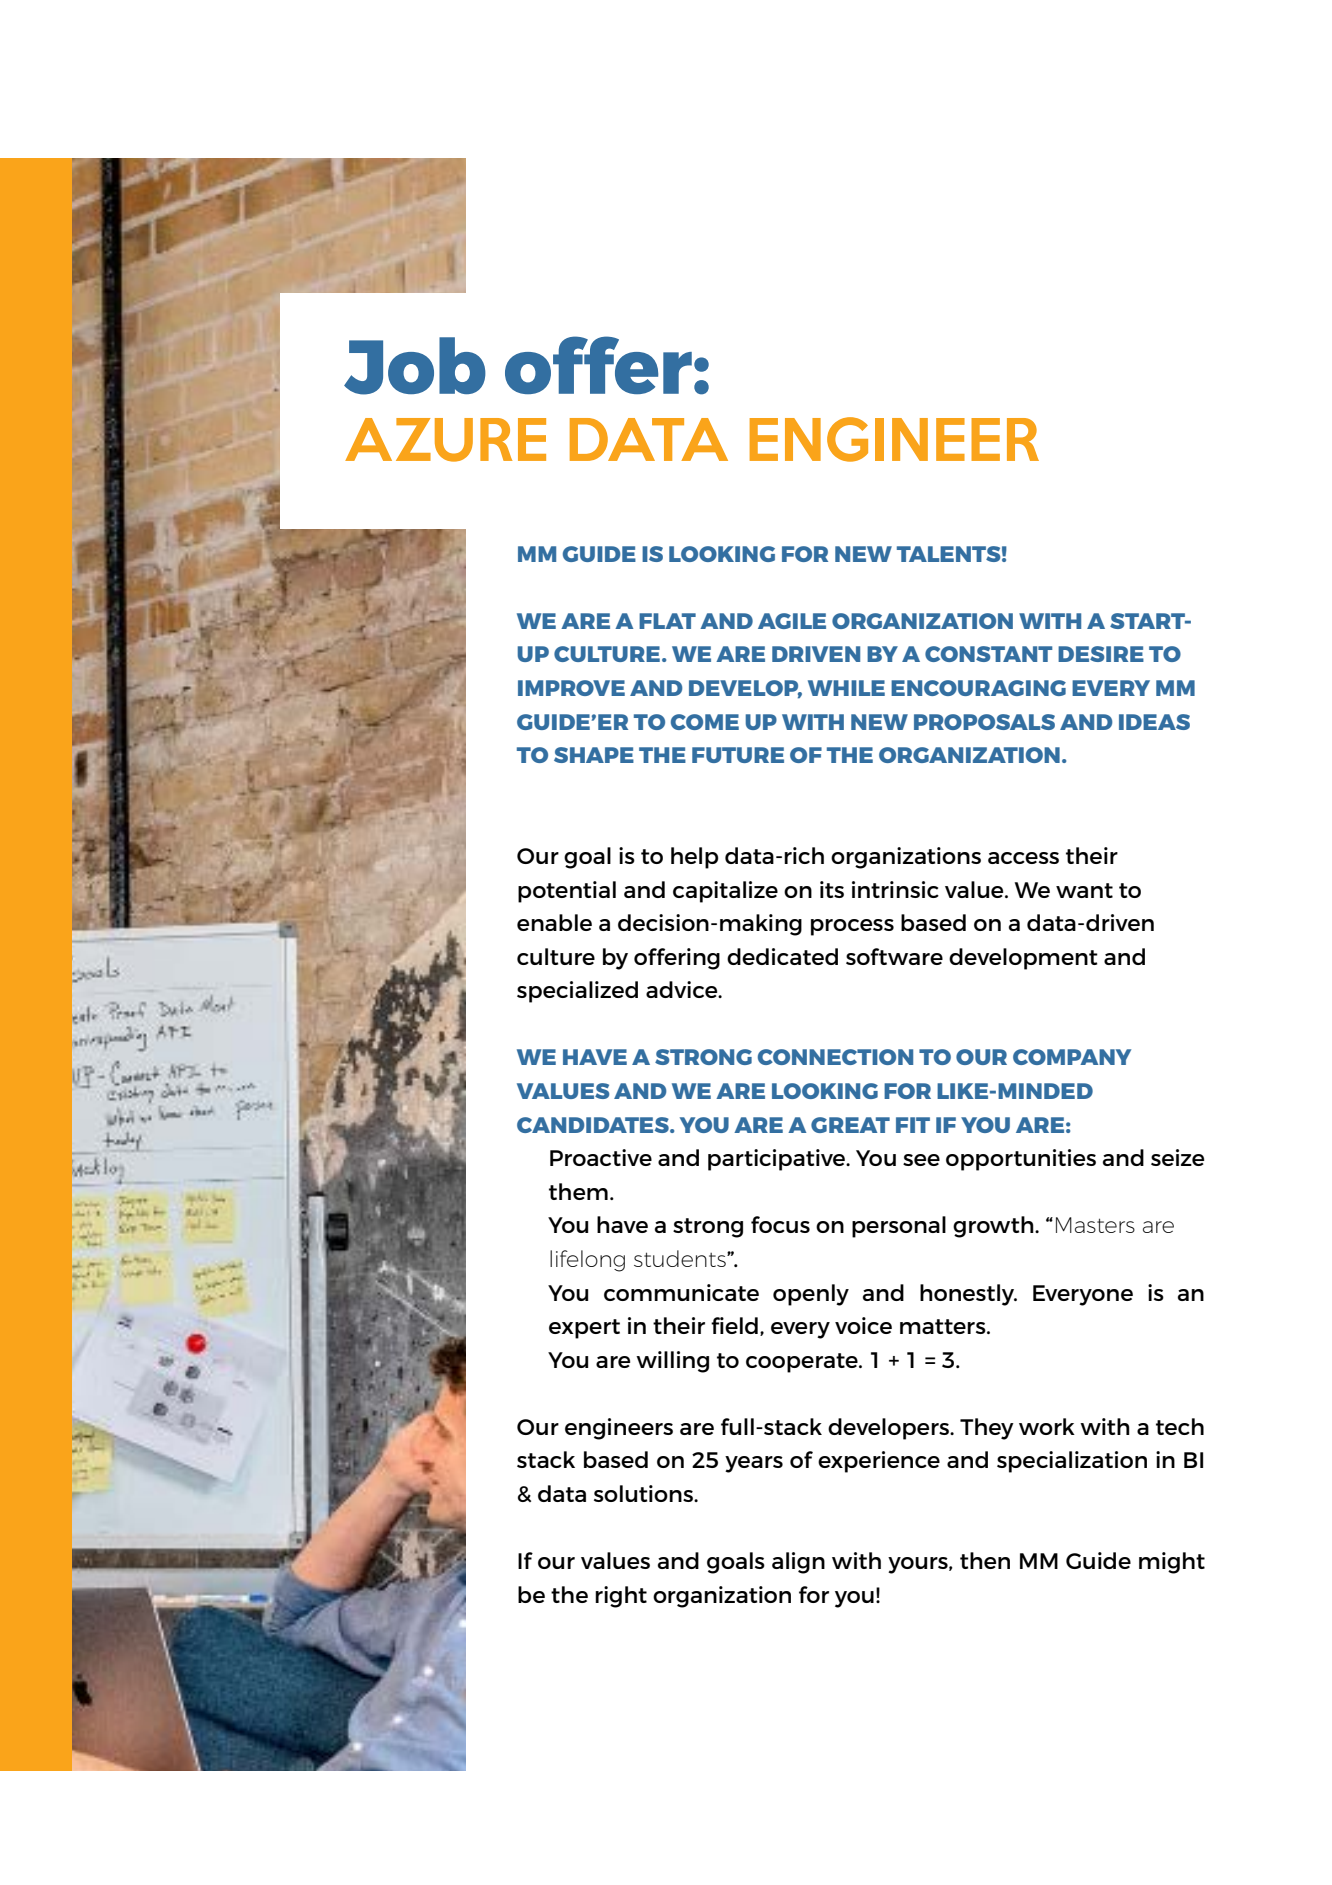 The height and width of the screenshot is (1885, 1332). What do you see at coordinates (792, 621) in the screenshot?
I see `AGILE` at bounding box center [792, 621].
